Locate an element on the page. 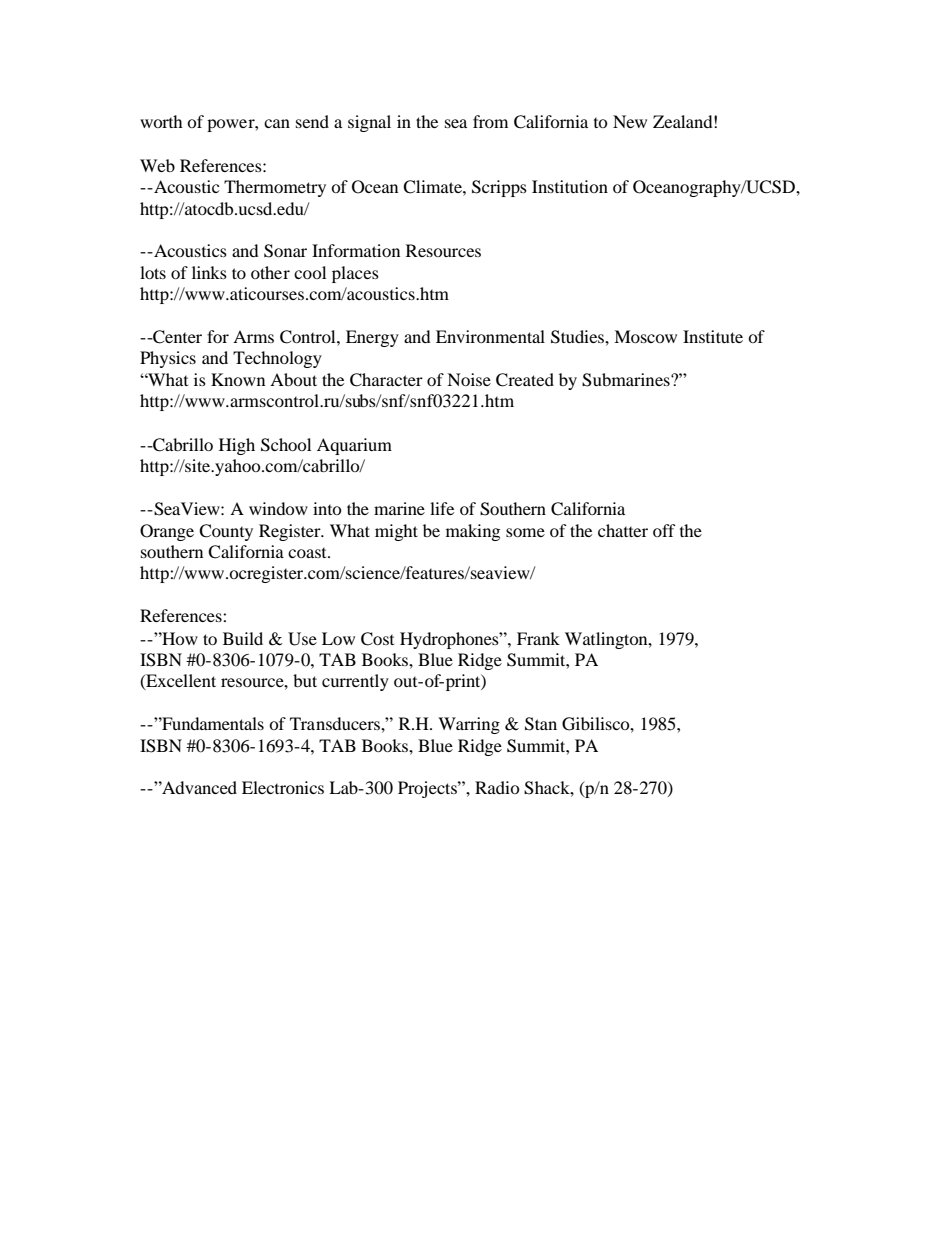  off is located at coordinates (664, 530).
